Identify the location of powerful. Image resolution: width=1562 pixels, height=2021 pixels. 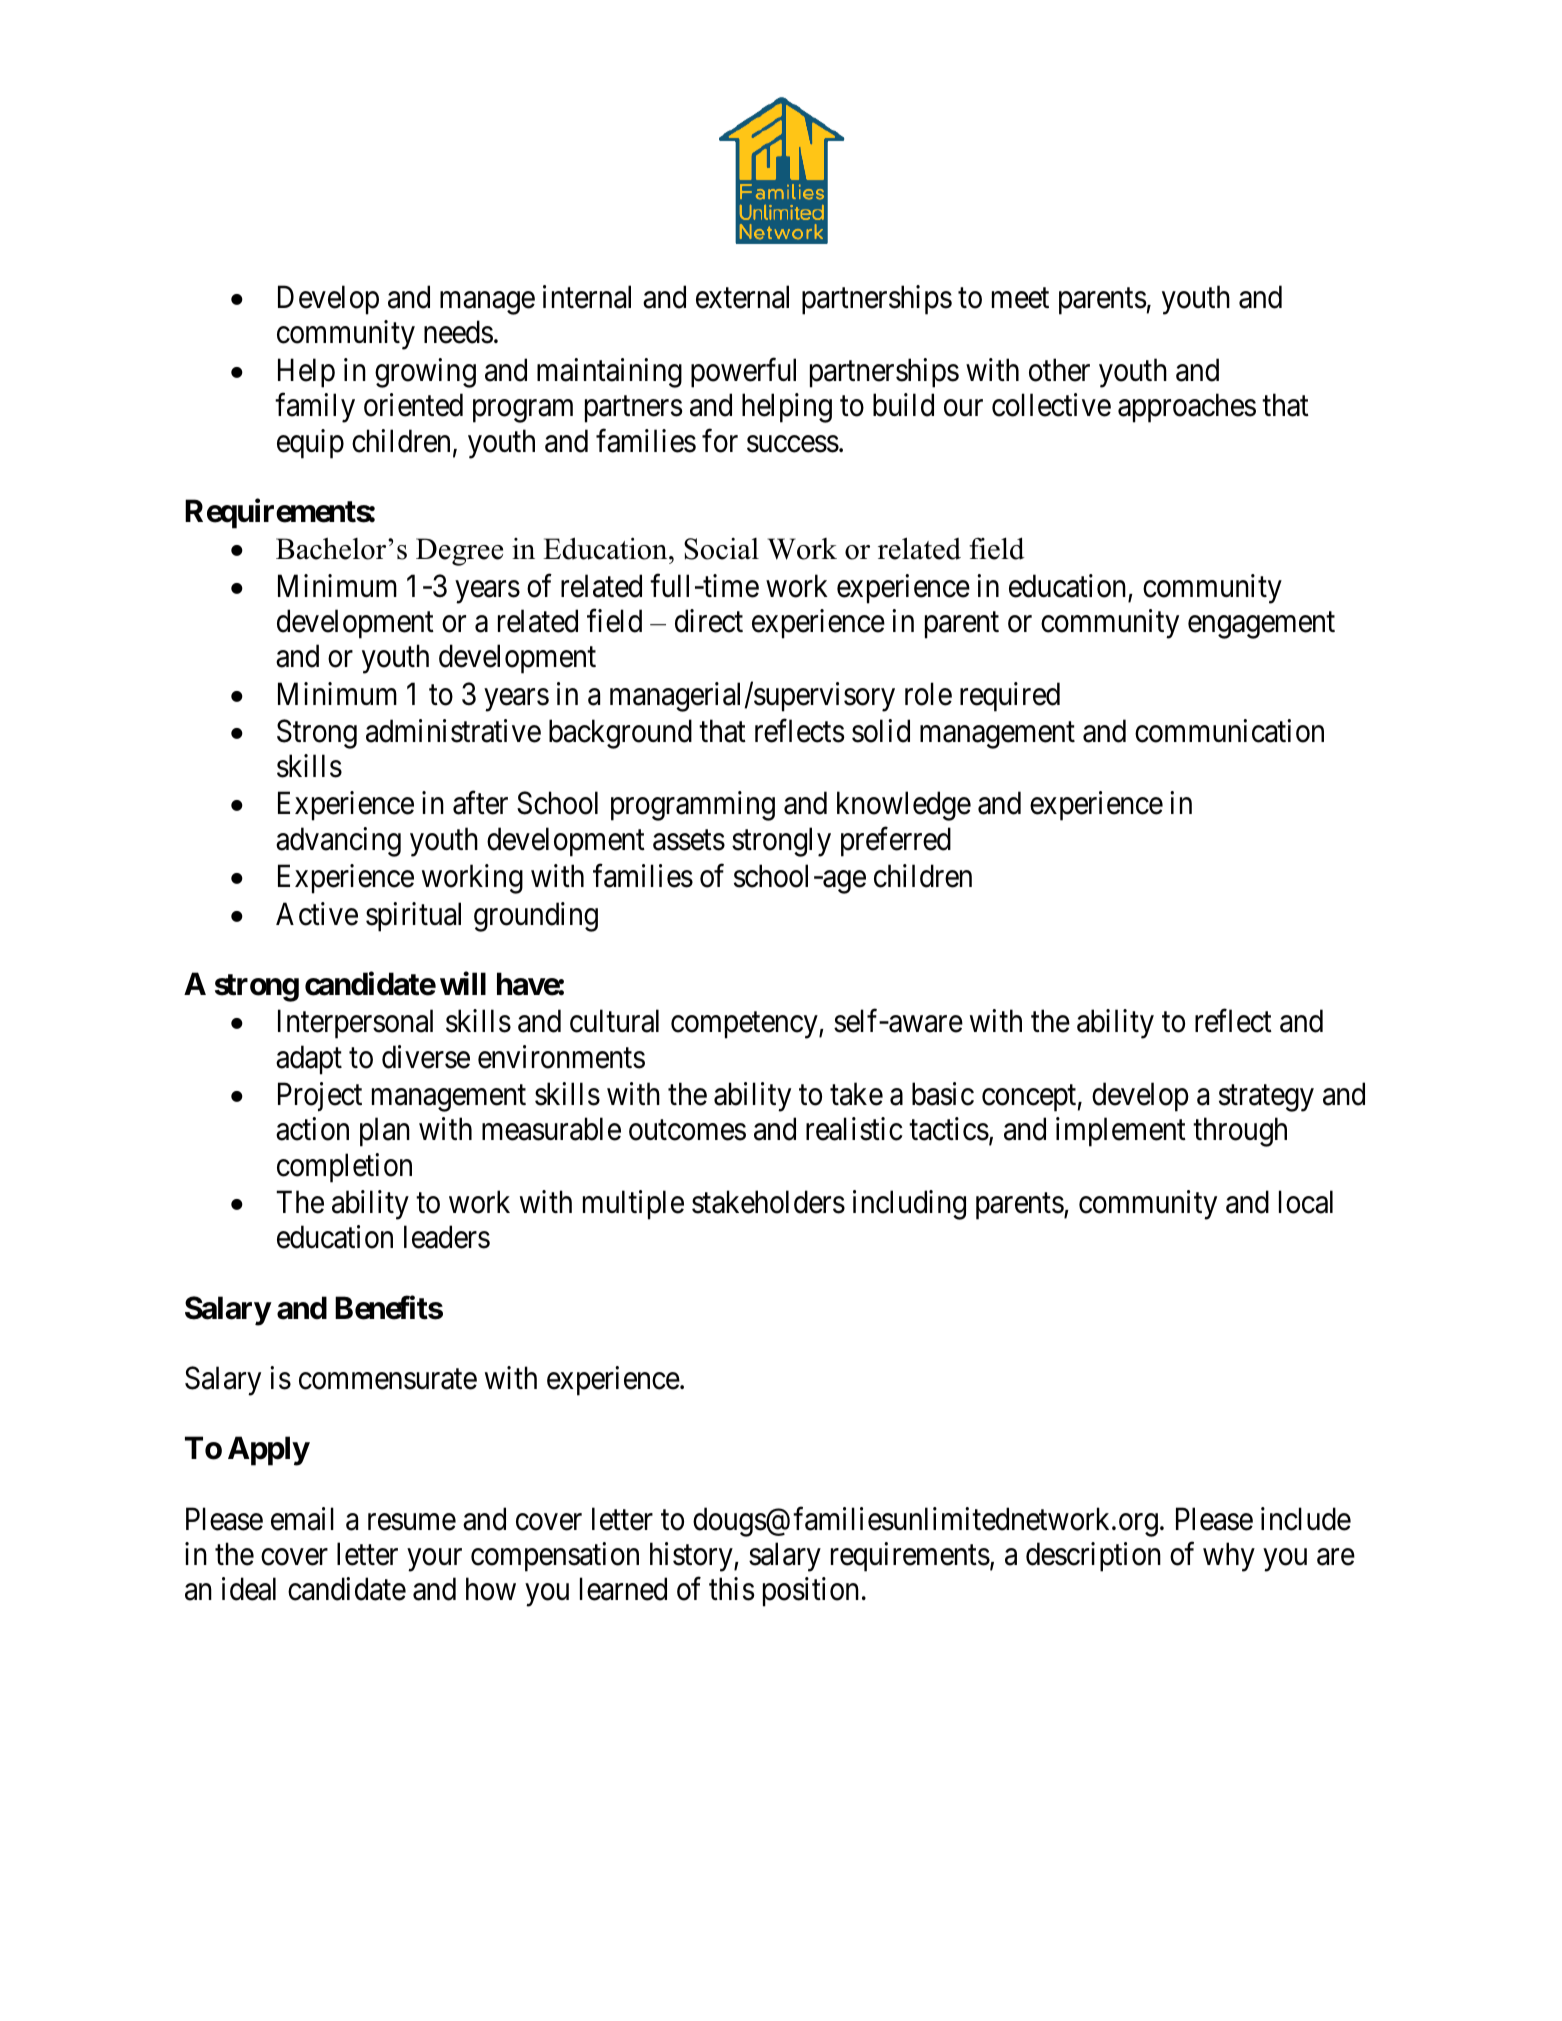
(743, 373).
